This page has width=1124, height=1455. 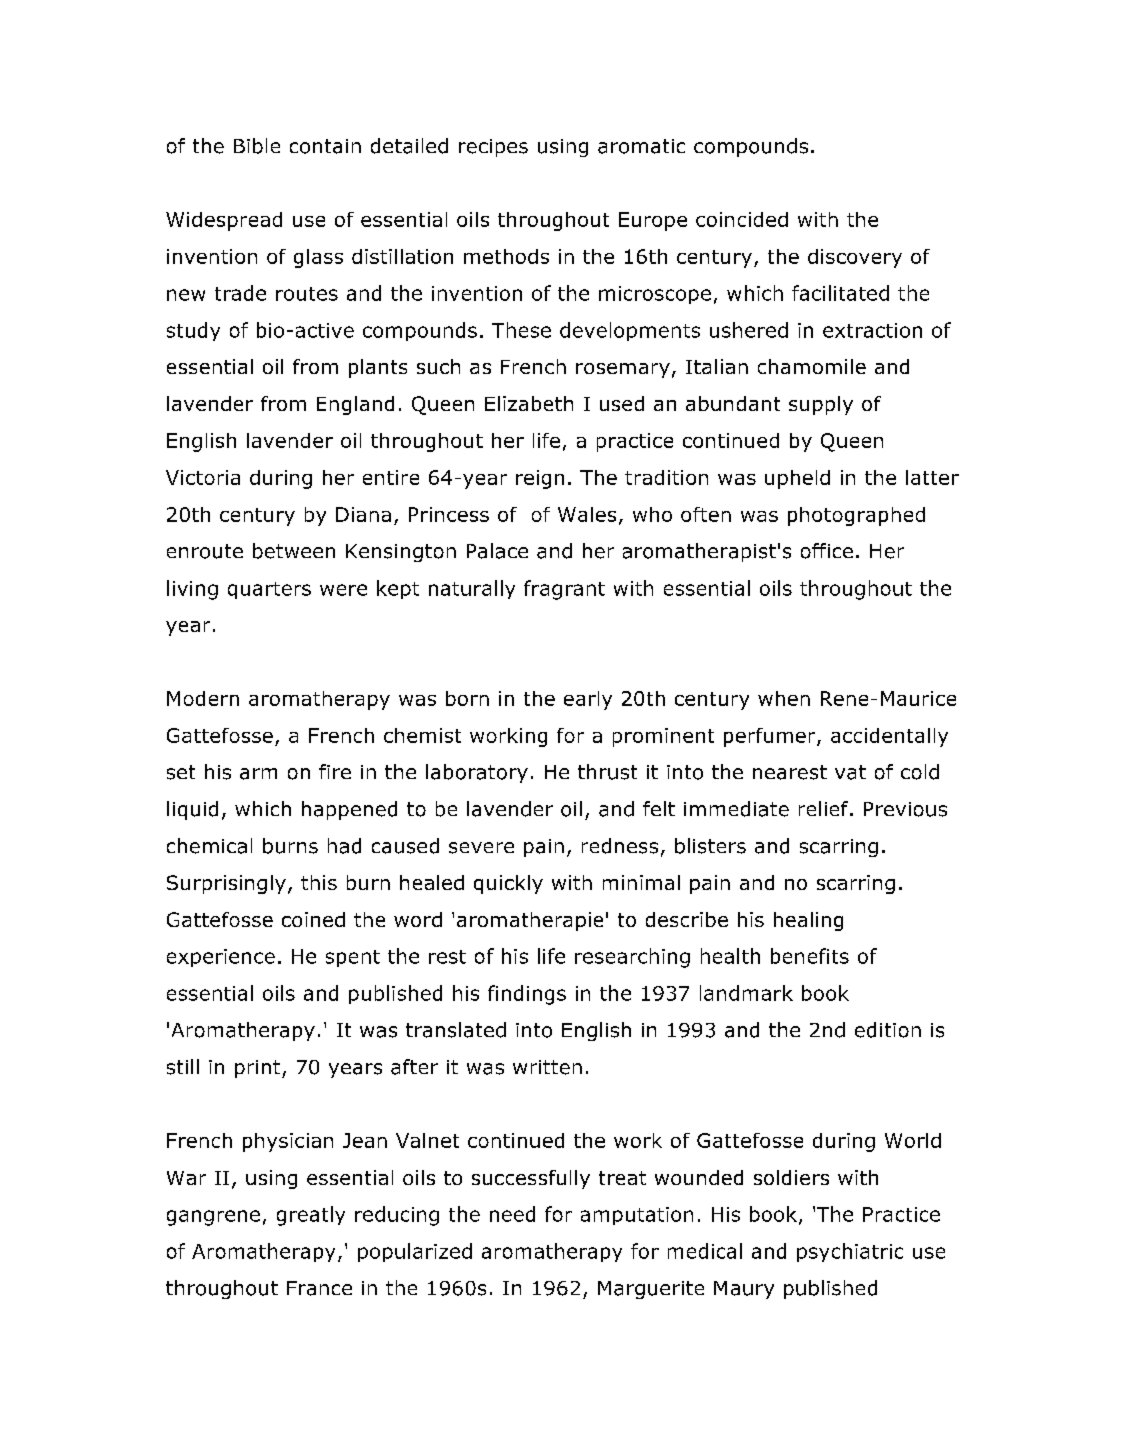 I want to click on recipes, so click(x=493, y=148).
